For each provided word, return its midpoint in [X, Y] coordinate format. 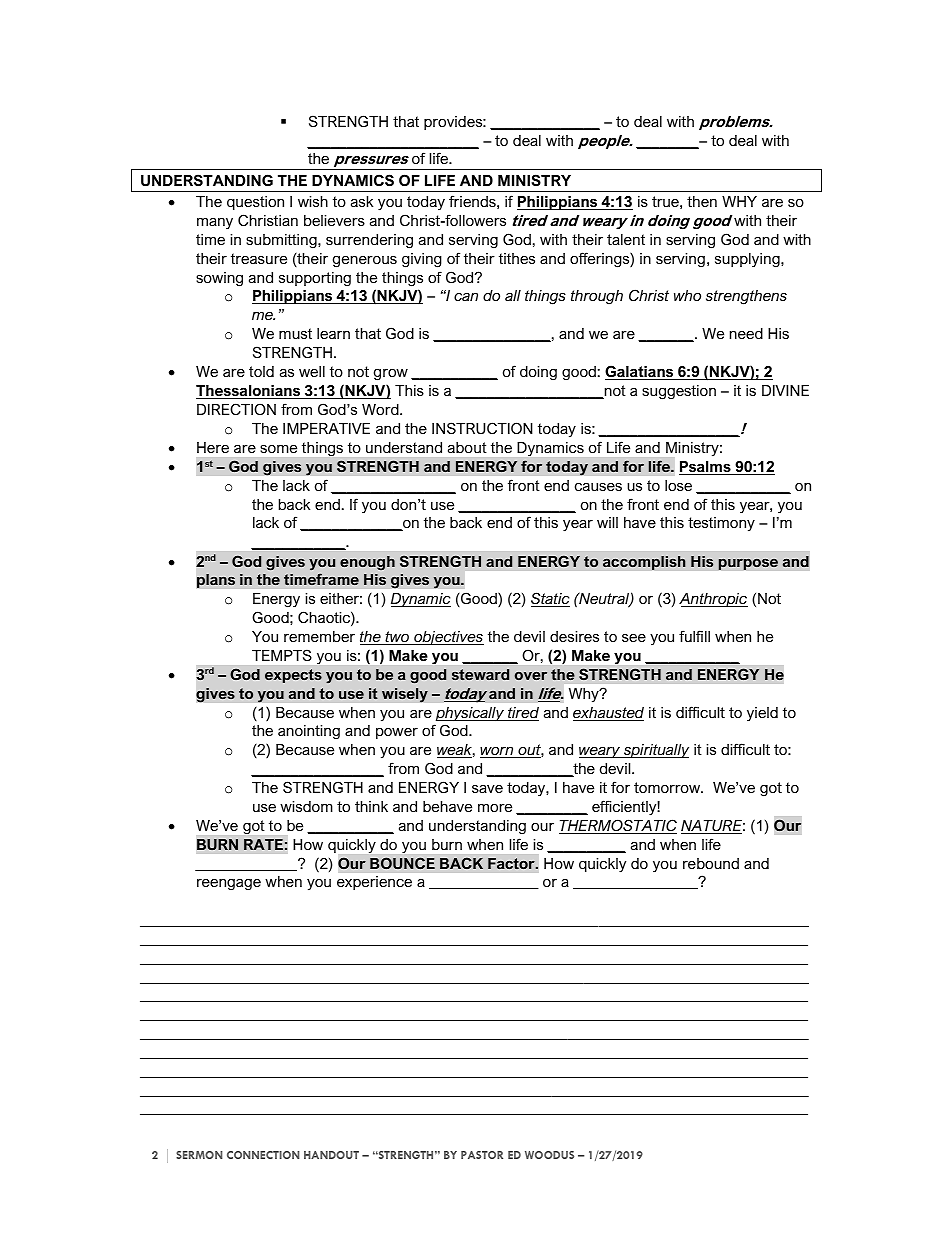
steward [480, 674]
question [255, 203]
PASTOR [482, 1155]
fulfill [694, 636]
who [687, 295]
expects [293, 676]
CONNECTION [263, 1155]
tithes [517, 258]
